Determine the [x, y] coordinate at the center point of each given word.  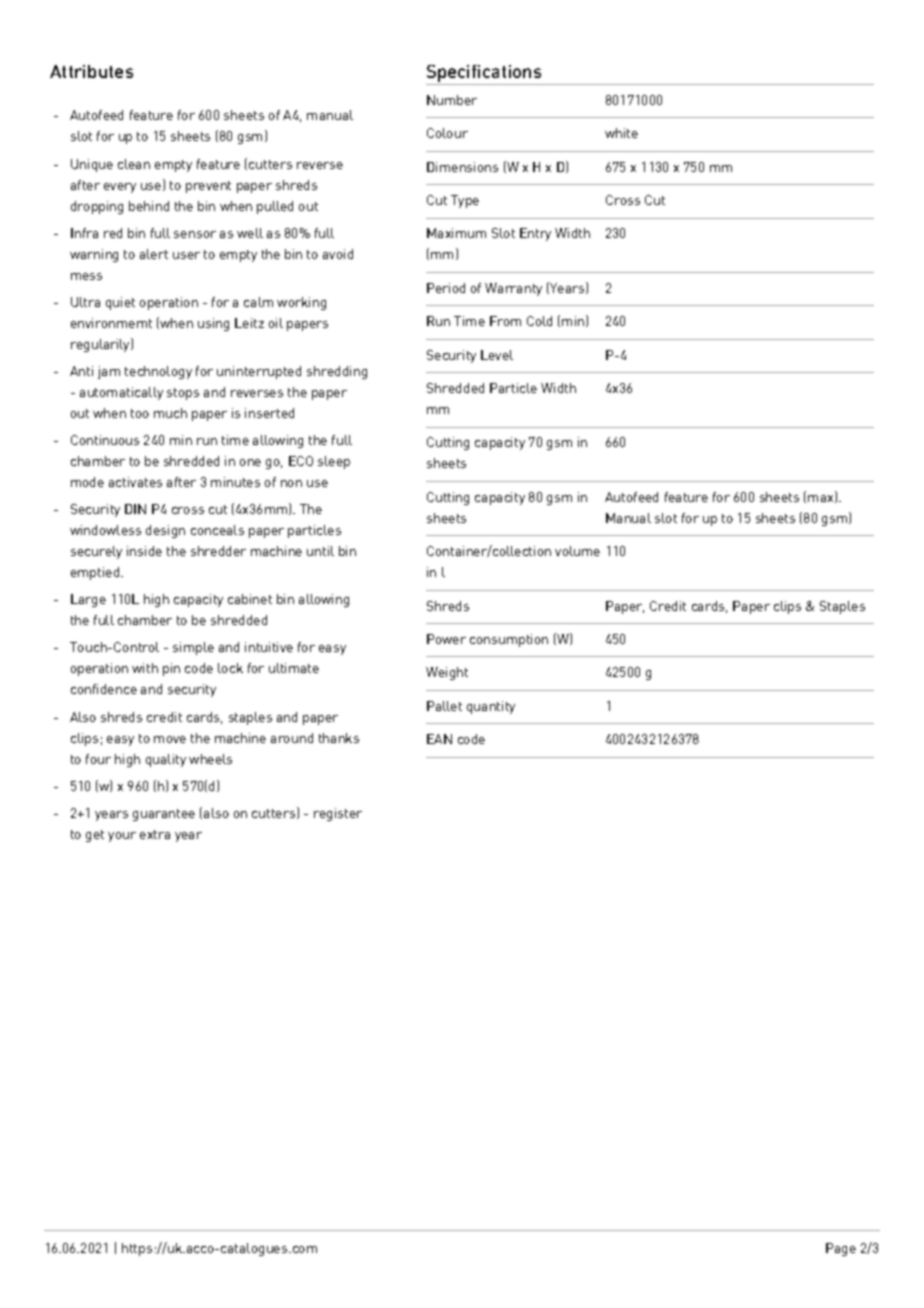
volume [577, 551]
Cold [539, 321]
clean [134, 164]
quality [166, 760]
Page [841, 1249]
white [621, 133]
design [165, 531]
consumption [509, 640]
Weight [447, 673]
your [122, 837]
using [213, 324]
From [505, 321]
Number [452, 100]
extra [155, 834]
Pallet [444, 706]
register [338, 814]
